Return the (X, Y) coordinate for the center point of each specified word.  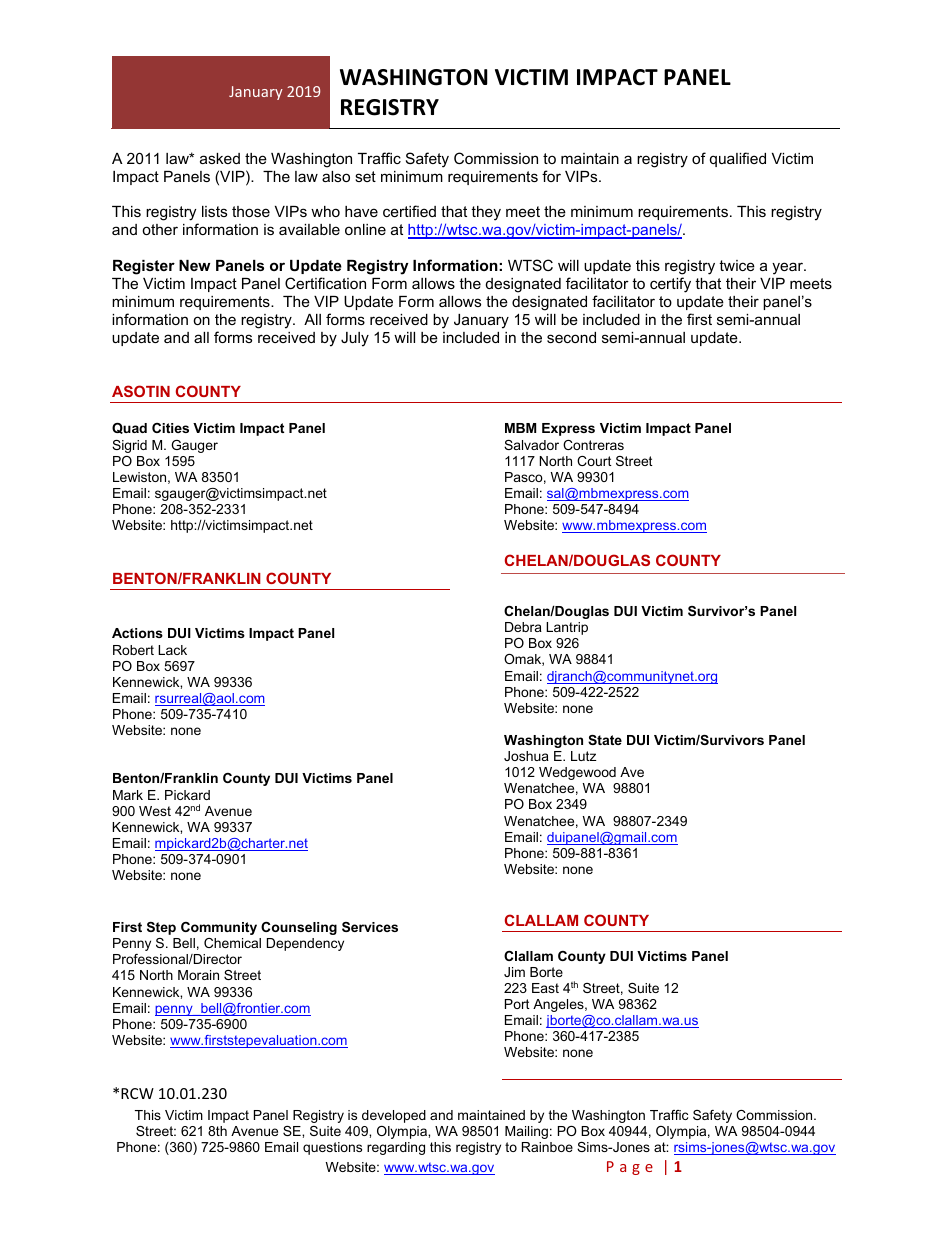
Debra (523, 627)
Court (594, 461)
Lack (172, 650)
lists (214, 211)
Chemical (232, 943)
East (545, 988)
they (486, 213)
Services (370, 927)
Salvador (531, 445)
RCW (137, 1093)
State (605, 740)
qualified (738, 159)
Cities (170, 428)
